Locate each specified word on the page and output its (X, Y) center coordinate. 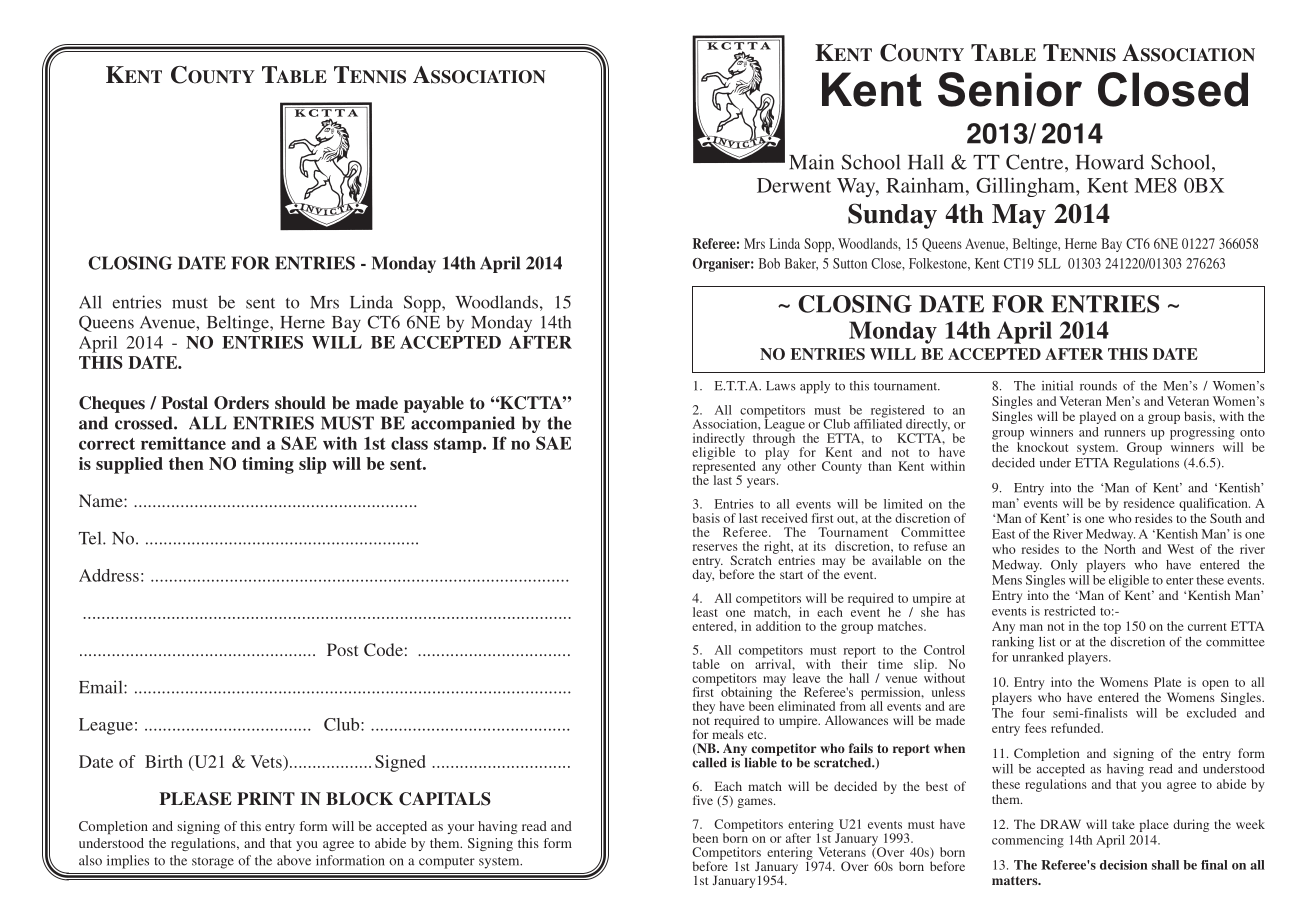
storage (213, 863)
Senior (1010, 89)
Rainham (926, 185)
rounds (1098, 386)
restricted (1070, 611)
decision (1124, 865)
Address (109, 575)
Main (811, 162)
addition (778, 626)
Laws (781, 386)
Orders (241, 403)
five (703, 800)
